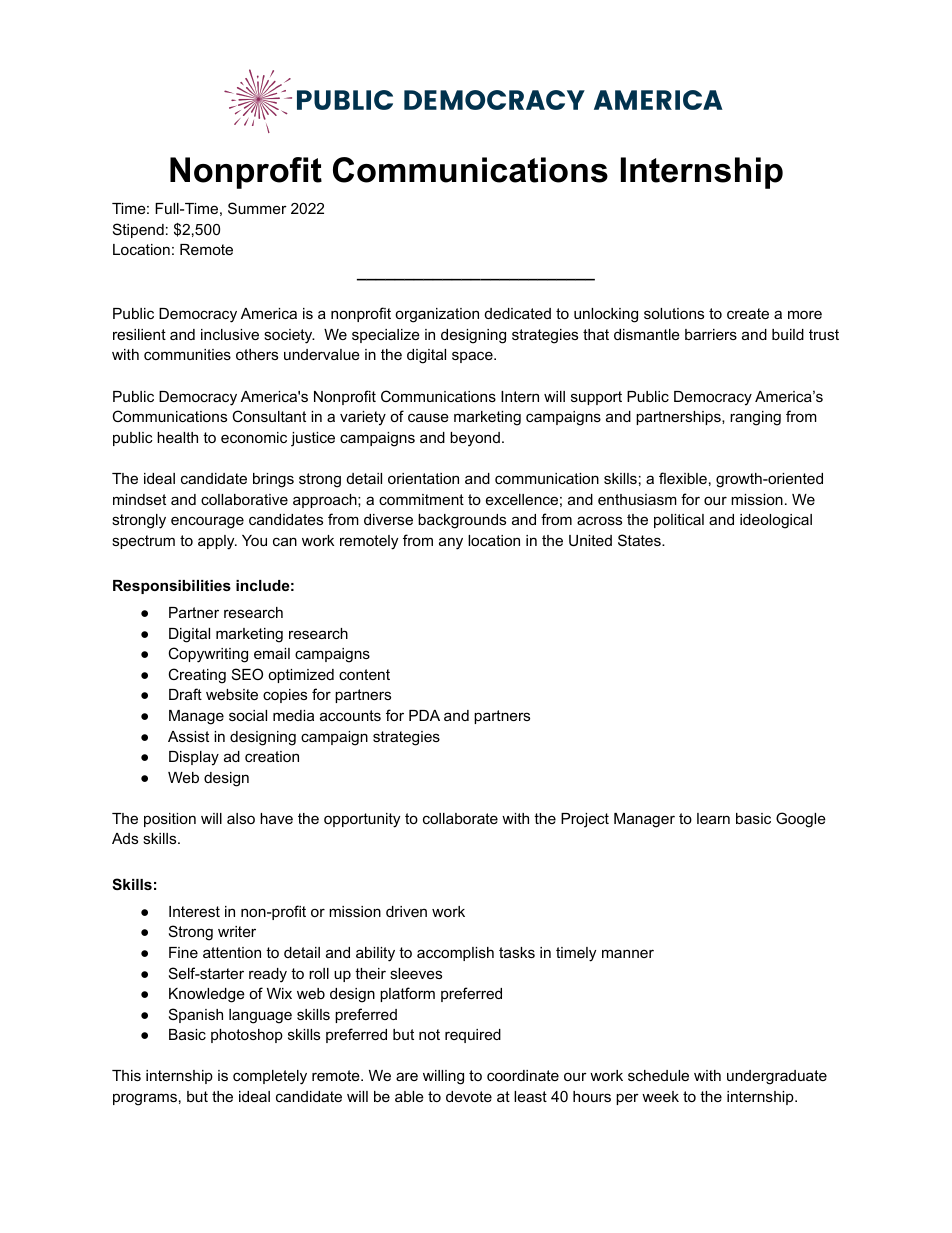 Image resolution: width=952 pixels, height=1233 pixels. Describe the element at coordinates (469, 1096) in the page. I see `devote` at that location.
